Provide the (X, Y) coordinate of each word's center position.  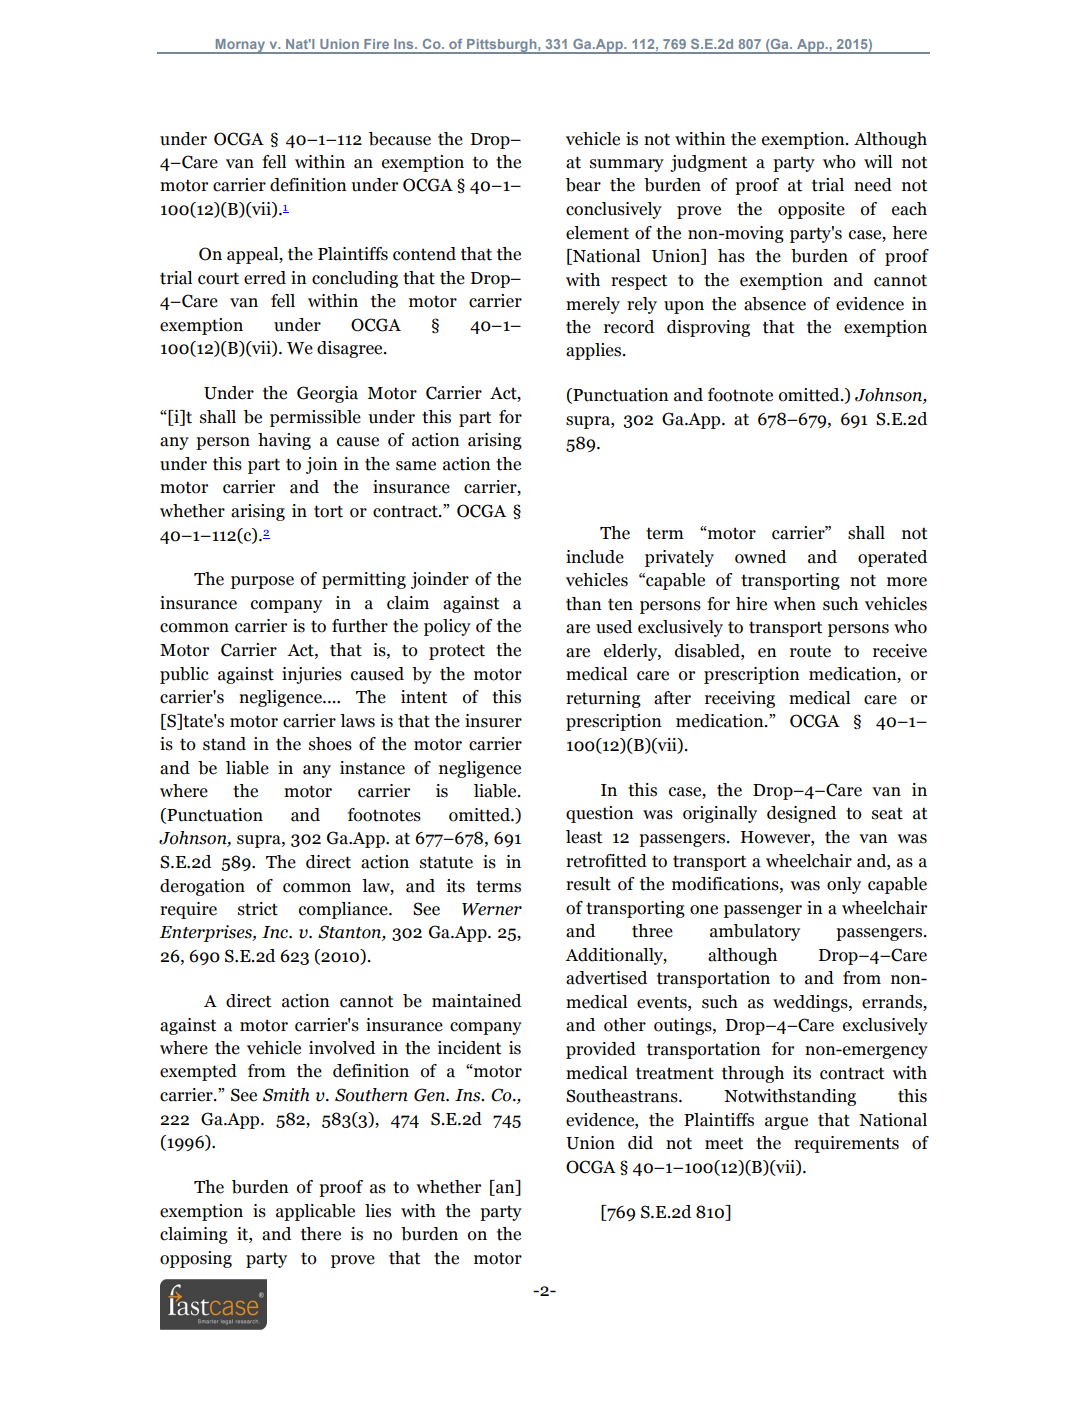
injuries (312, 675)
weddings (811, 1003)
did (640, 1143)
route (810, 651)
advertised (606, 978)
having (284, 441)
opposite (811, 210)
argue (786, 1123)
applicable (315, 1212)
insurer (493, 721)
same (416, 466)
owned (760, 557)
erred (265, 278)
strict (258, 909)
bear (583, 185)
